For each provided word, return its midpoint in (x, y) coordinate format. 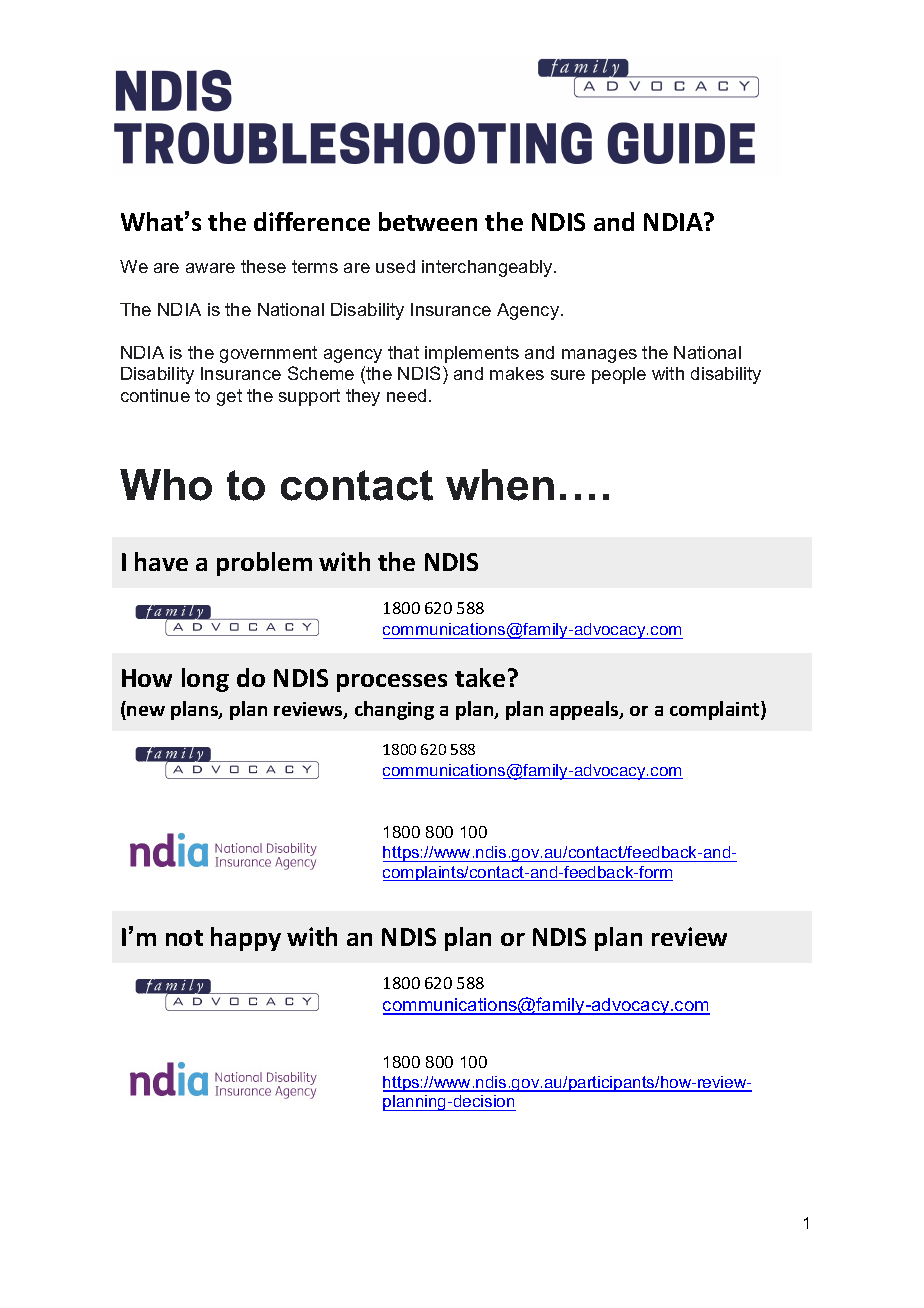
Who (166, 485)
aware (210, 268)
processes (392, 683)
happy (246, 939)
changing (394, 710)
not (184, 938)
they (363, 397)
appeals (585, 710)
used (395, 266)
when (500, 485)
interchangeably (488, 268)
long (205, 680)
